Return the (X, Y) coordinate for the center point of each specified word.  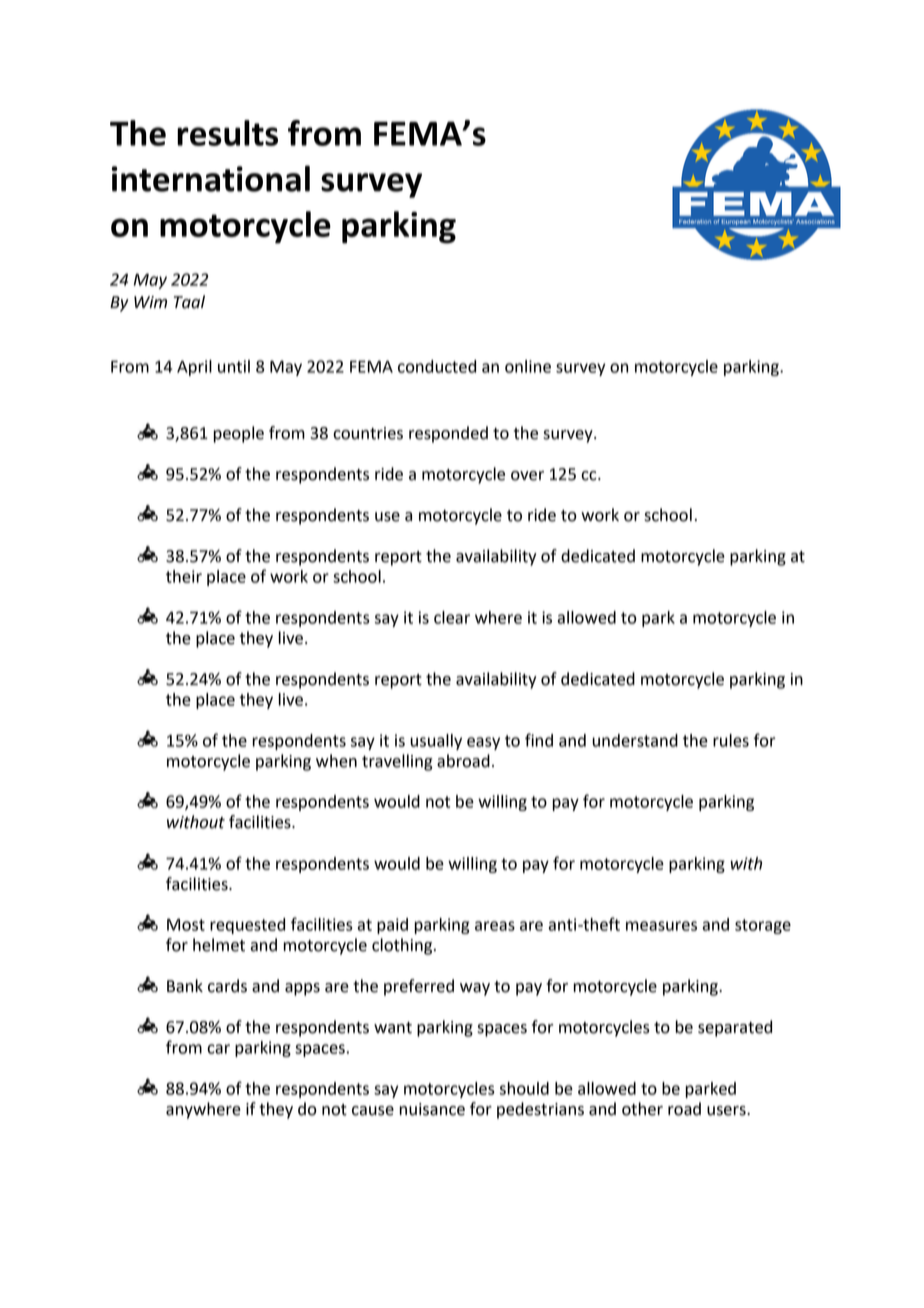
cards (227, 986)
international (211, 178)
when (336, 761)
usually (436, 742)
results (227, 133)
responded (448, 434)
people (238, 434)
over (527, 476)
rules (731, 740)
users (727, 1111)
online (528, 366)
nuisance (432, 1109)
